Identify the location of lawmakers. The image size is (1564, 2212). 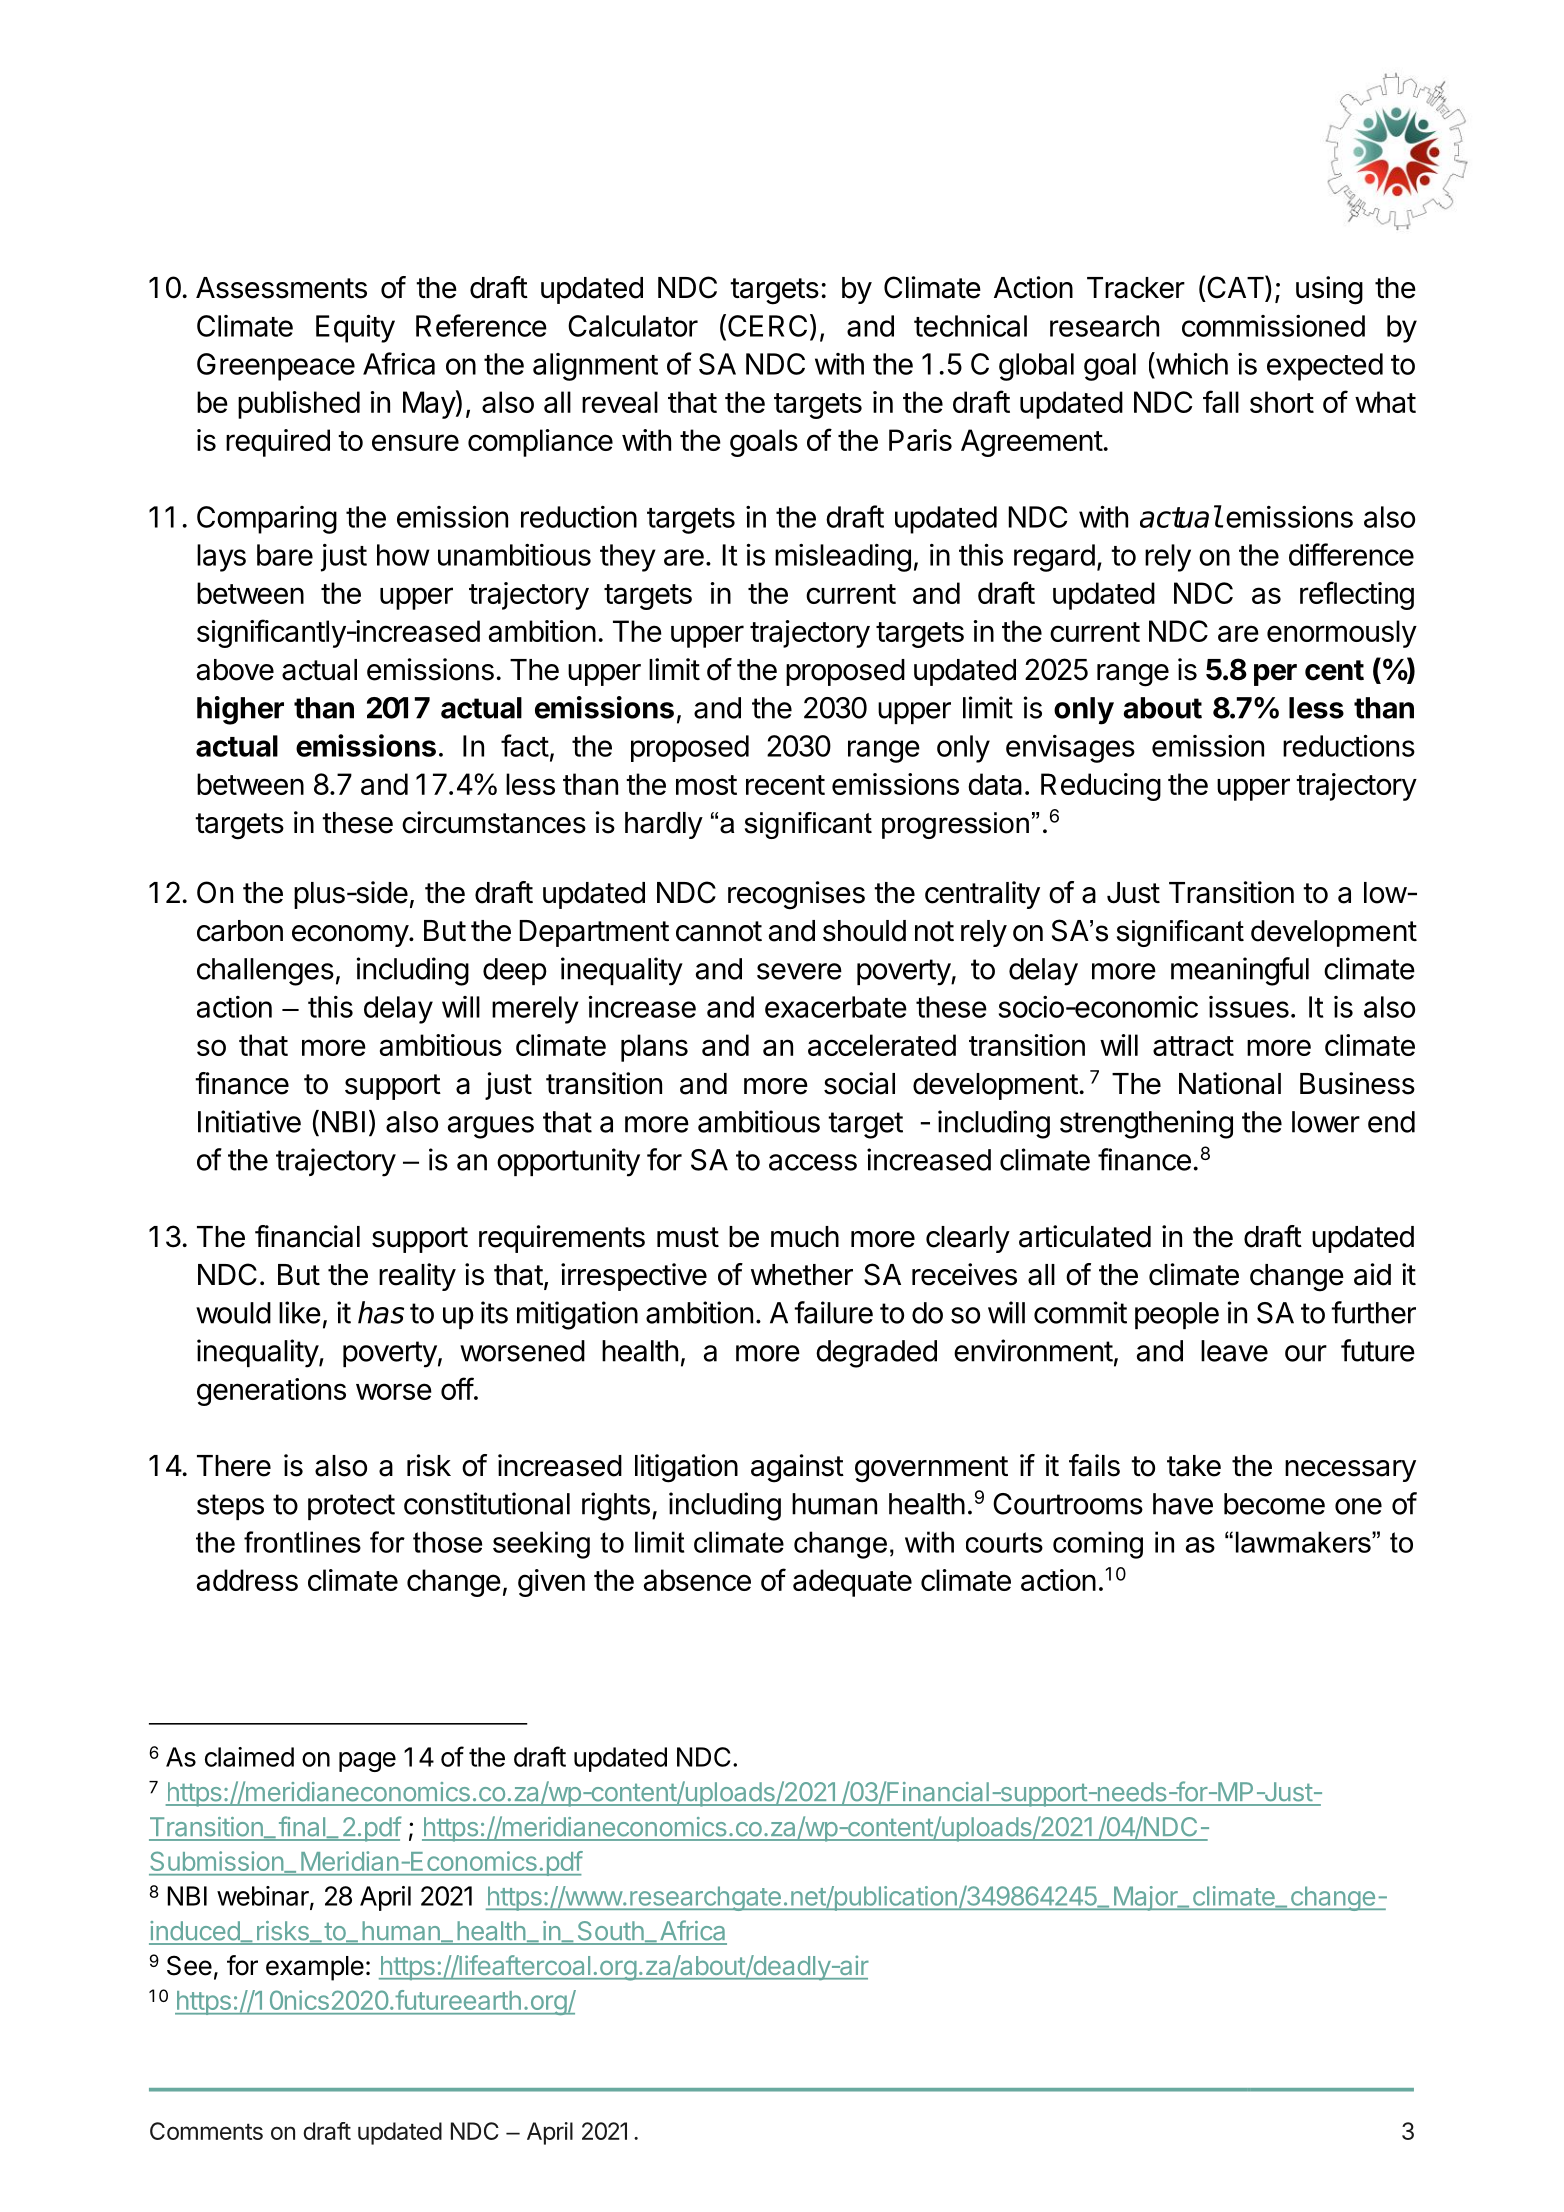
(1304, 1542).
